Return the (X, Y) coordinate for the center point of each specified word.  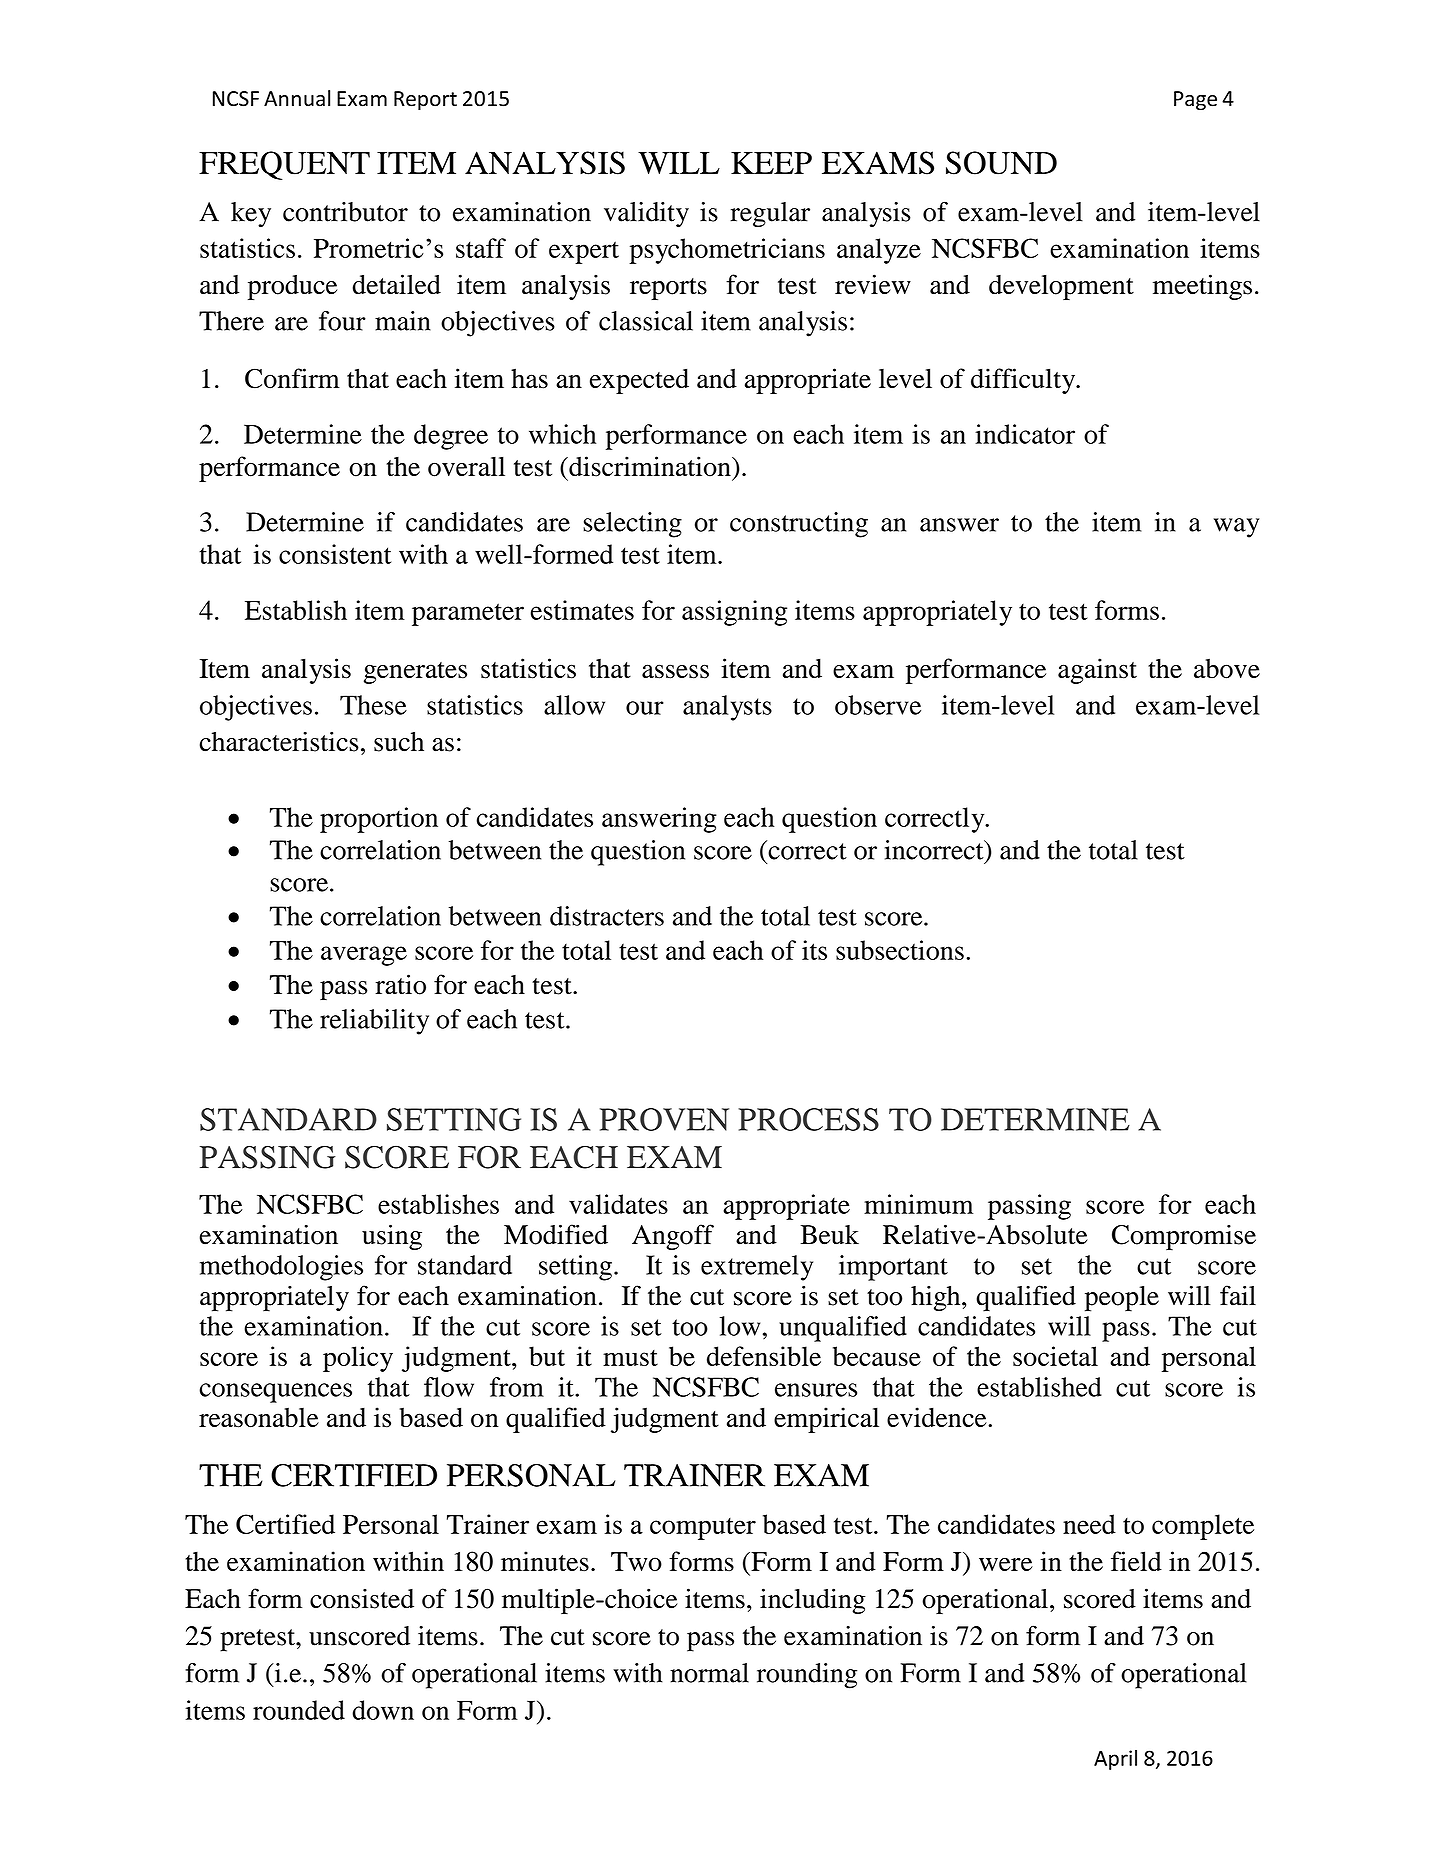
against (1097, 671)
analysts (727, 708)
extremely (757, 1268)
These (373, 705)
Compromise (1184, 1237)
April (1115, 1760)
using (392, 1237)
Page (1195, 101)
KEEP (771, 163)
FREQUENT (284, 165)
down (383, 1710)
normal (709, 1673)
